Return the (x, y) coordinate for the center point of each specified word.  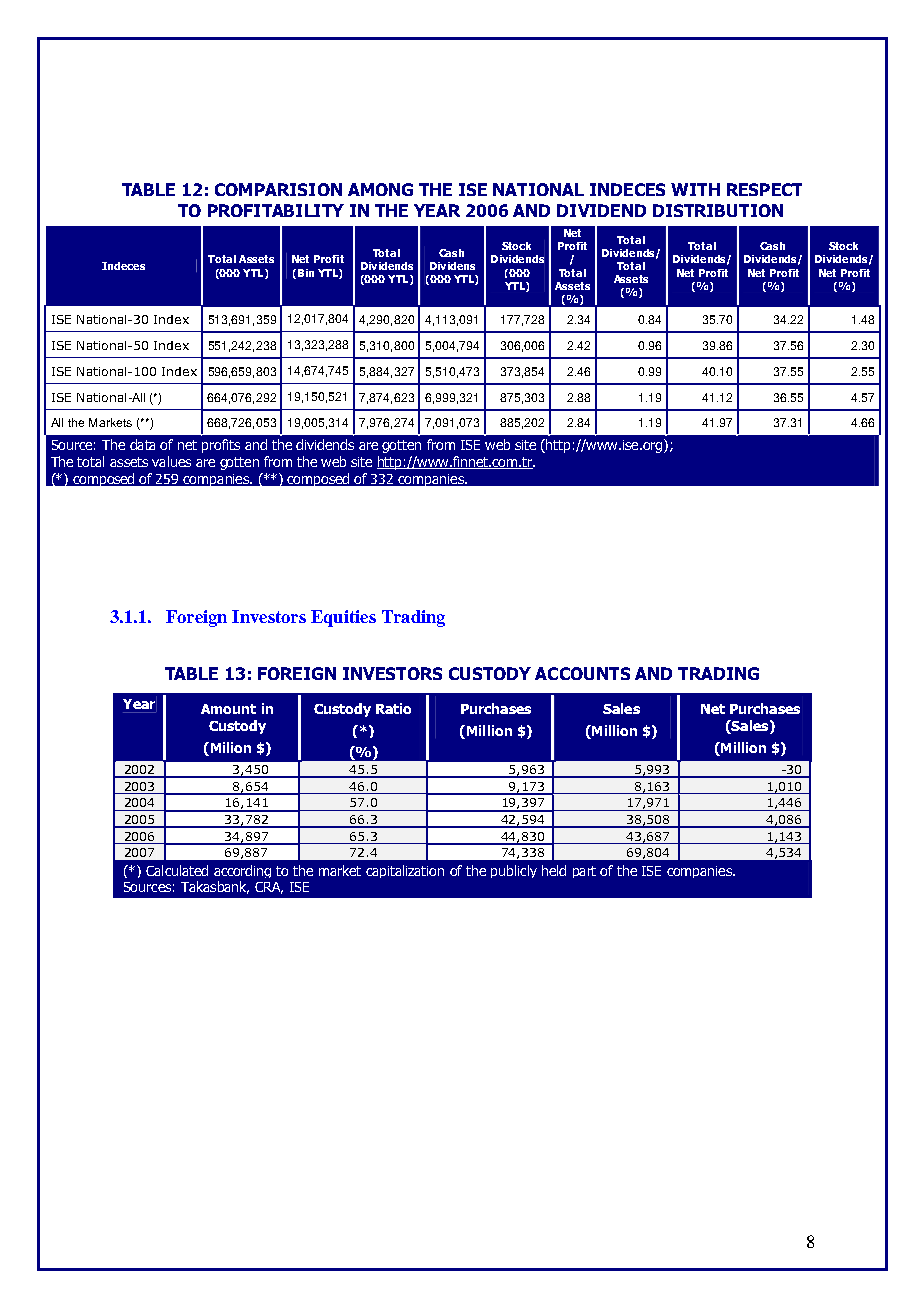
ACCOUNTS (582, 673)
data (142, 444)
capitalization (405, 871)
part (584, 872)
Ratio (393, 708)
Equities (343, 618)
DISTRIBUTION (718, 210)
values (171, 461)
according (242, 871)
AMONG (380, 189)
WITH (695, 189)
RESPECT (764, 189)
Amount (228, 709)
